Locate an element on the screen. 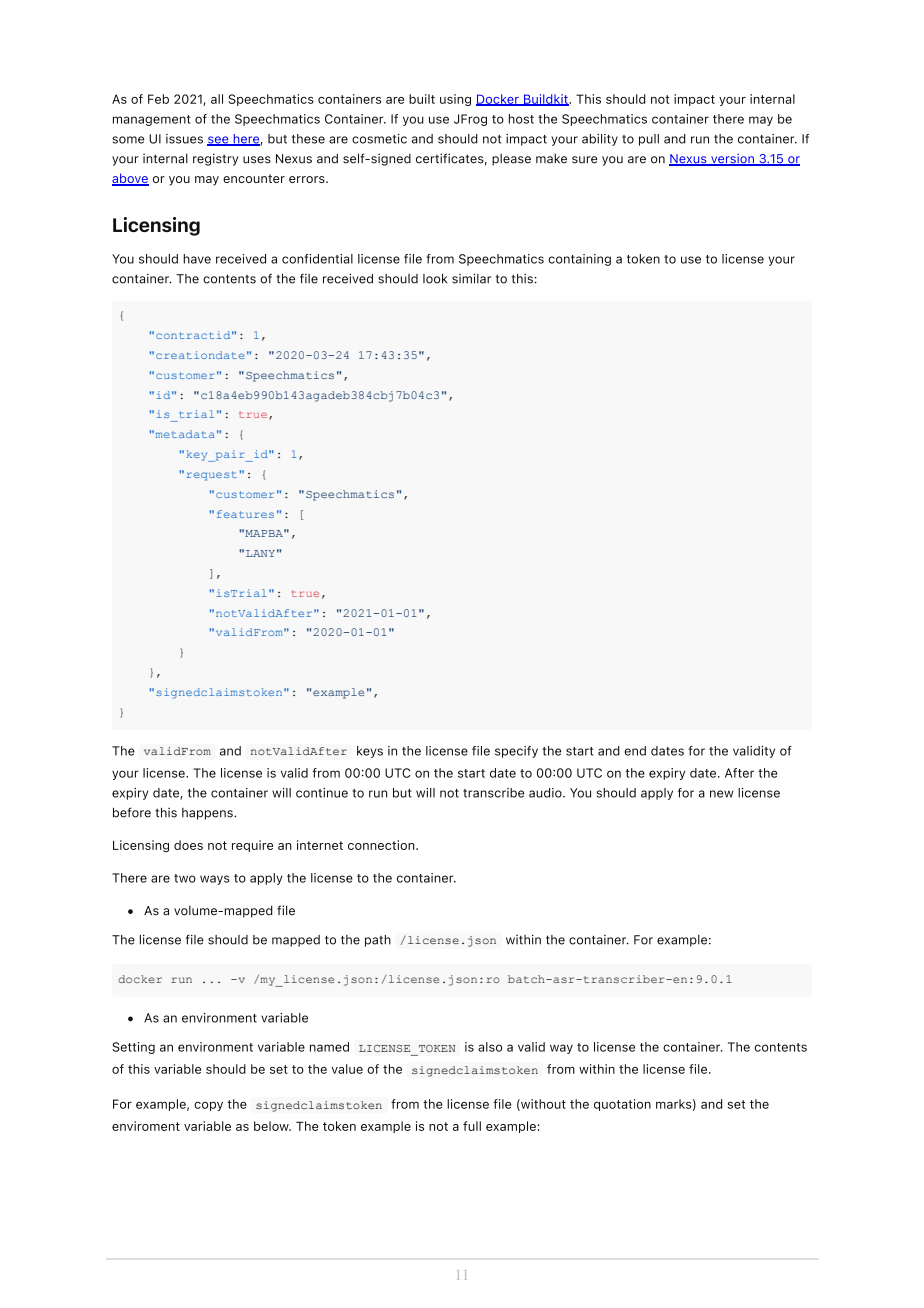 The width and height of the screenshot is (924, 1308). issues is located at coordinates (184, 139).
